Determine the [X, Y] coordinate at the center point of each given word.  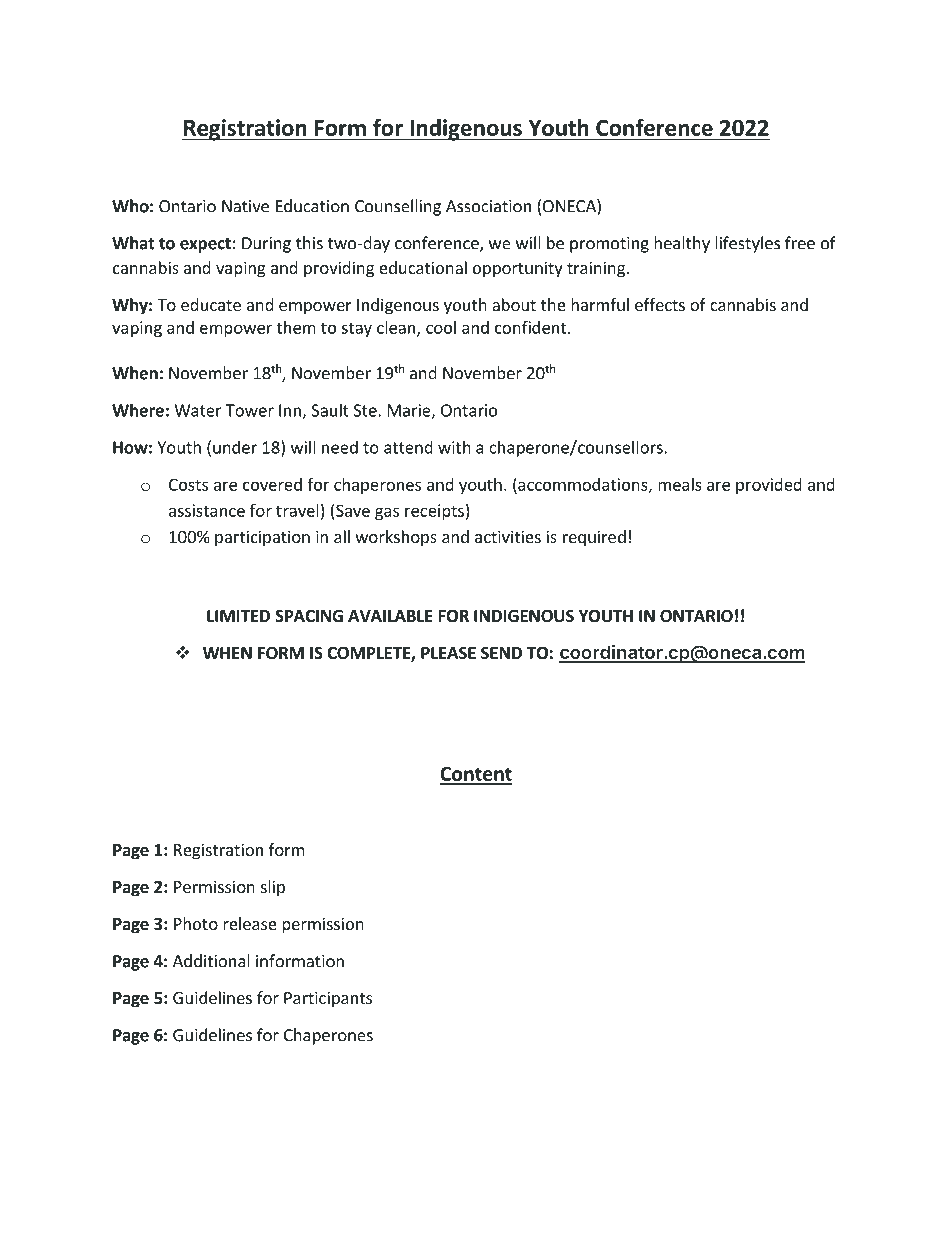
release [250, 923]
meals [680, 484]
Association [488, 206]
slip [273, 888]
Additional [211, 961]
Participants [328, 999]
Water [198, 410]
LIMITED [238, 616]
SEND [501, 653]
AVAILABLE [390, 616]
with [454, 447]
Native [245, 206]
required [594, 538]
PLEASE [448, 653]
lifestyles [747, 244]
